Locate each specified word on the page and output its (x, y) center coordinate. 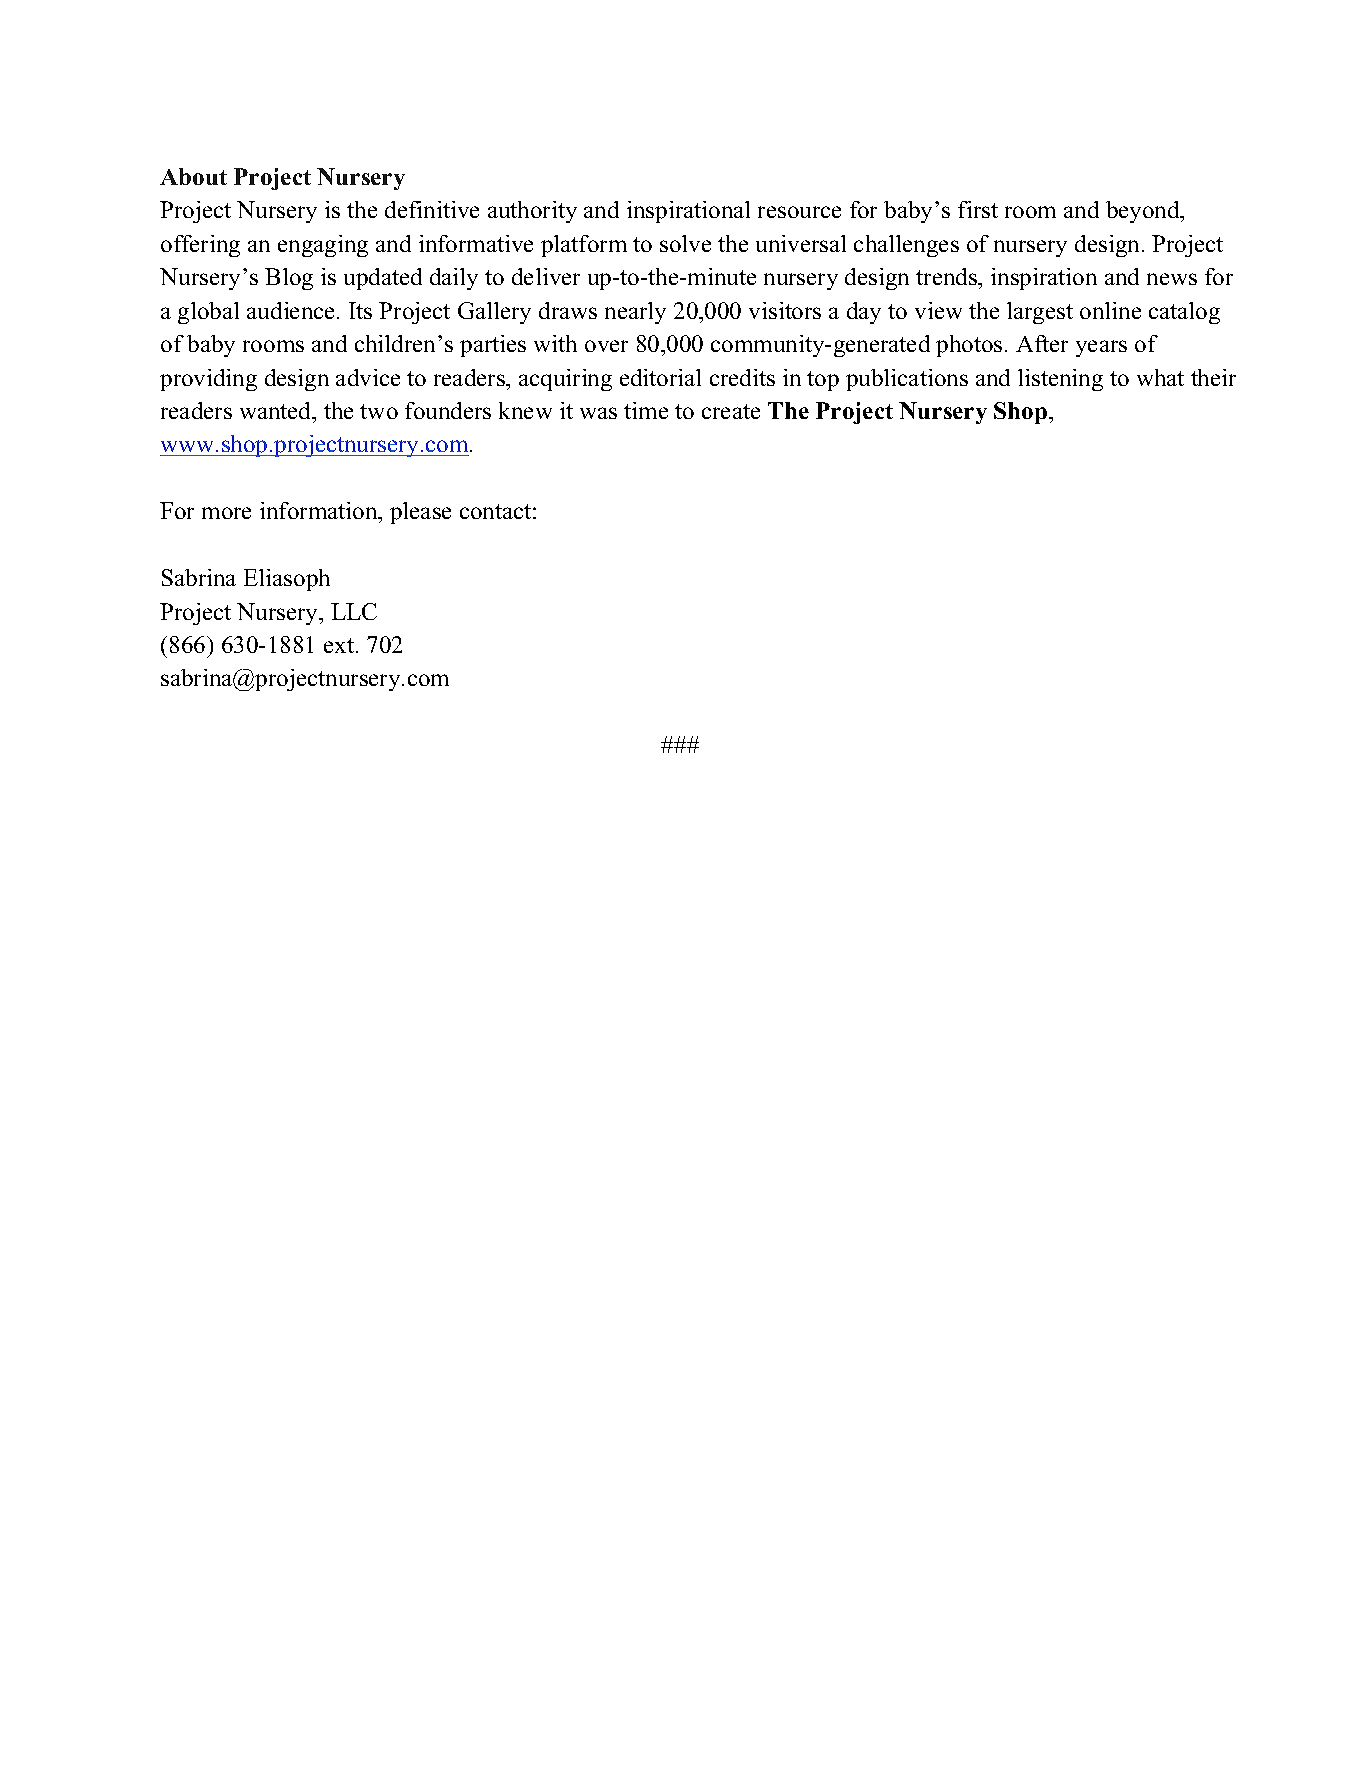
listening (1060, 380)
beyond (1144, 212)
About (193, 176)
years (1101, 348)
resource (799, 212)
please (420, 513)
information (320, 512)
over (606, 346)
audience (292, 310)
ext (340, 645)
